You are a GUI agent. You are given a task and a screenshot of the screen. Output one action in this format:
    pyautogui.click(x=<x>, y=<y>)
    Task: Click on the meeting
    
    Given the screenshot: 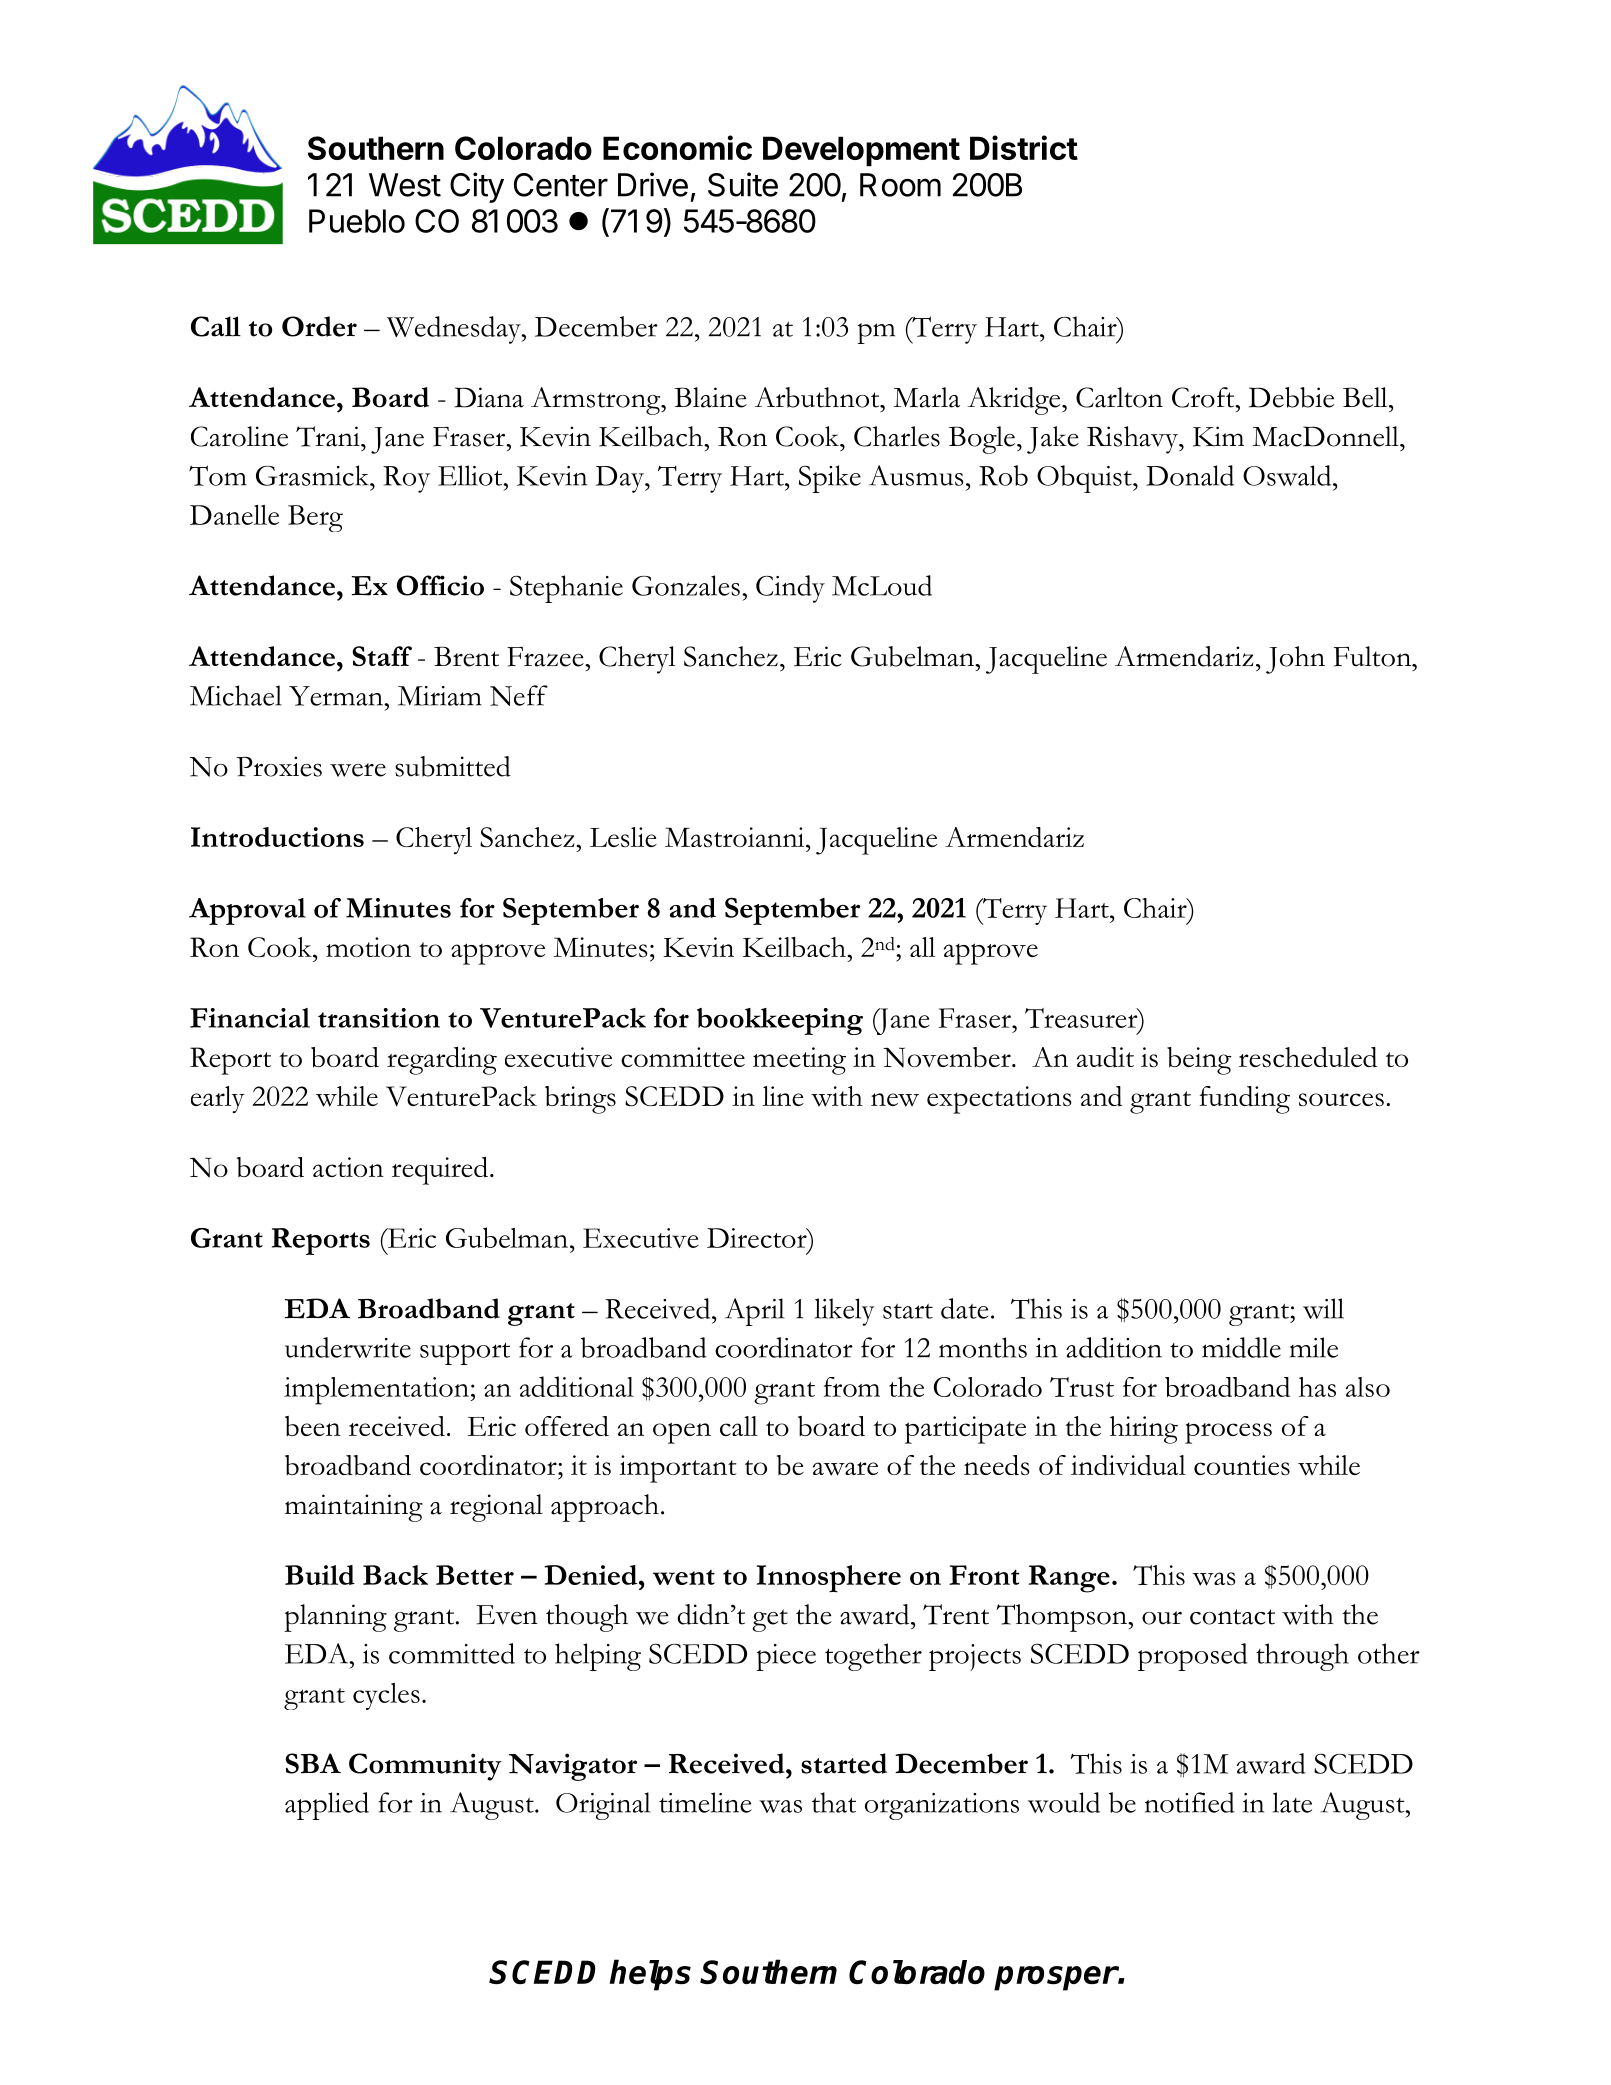 What is the action you would take?
    pyautogui.click(x=799, y=1061)
